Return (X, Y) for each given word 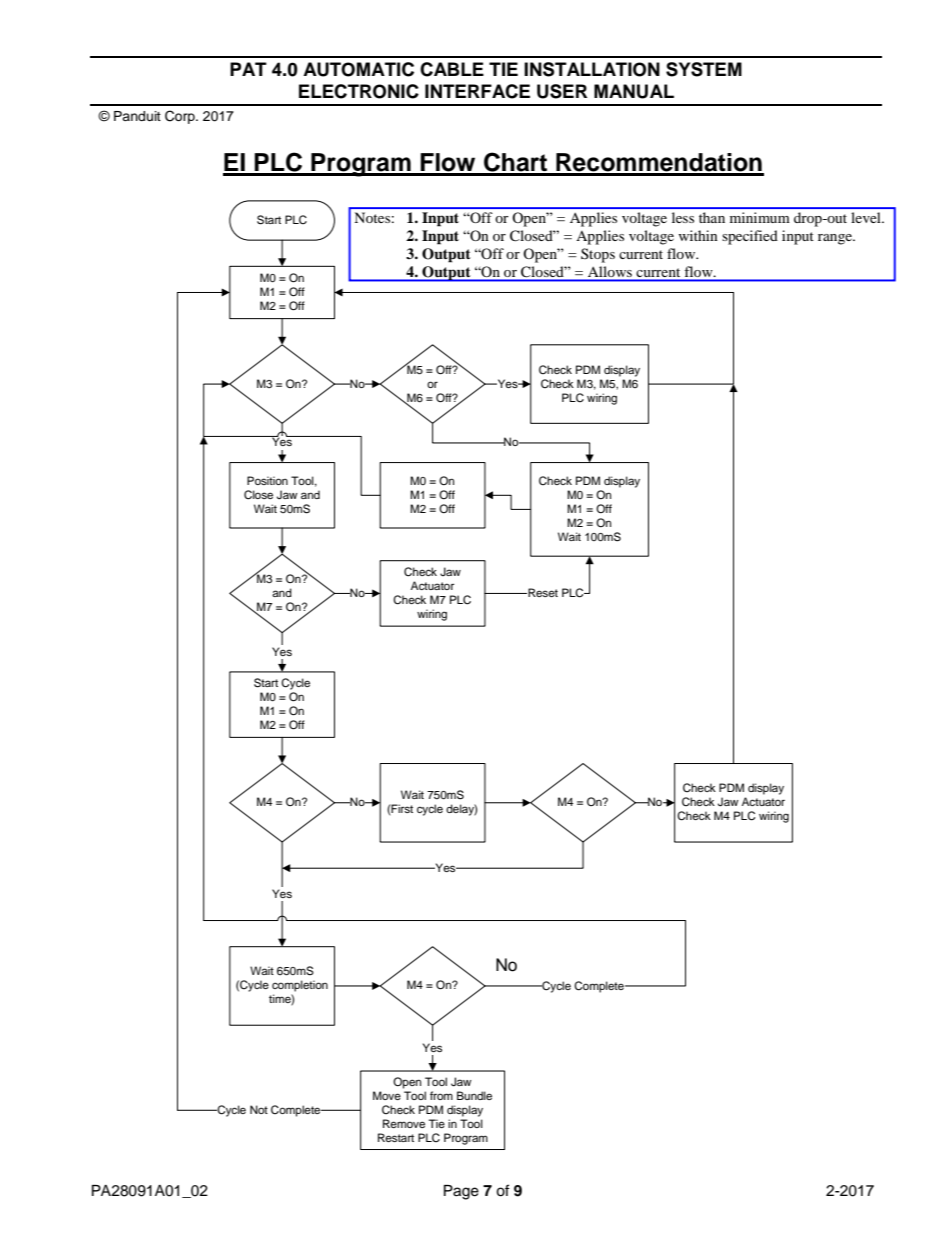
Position (267, 480)
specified (750, 237)
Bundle (474, 1095)
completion (300, 986)
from (441, 1095)
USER (562, 91)
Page (461, 1192)
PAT (248, 69)
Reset (542, 592)
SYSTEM (704, 69)
